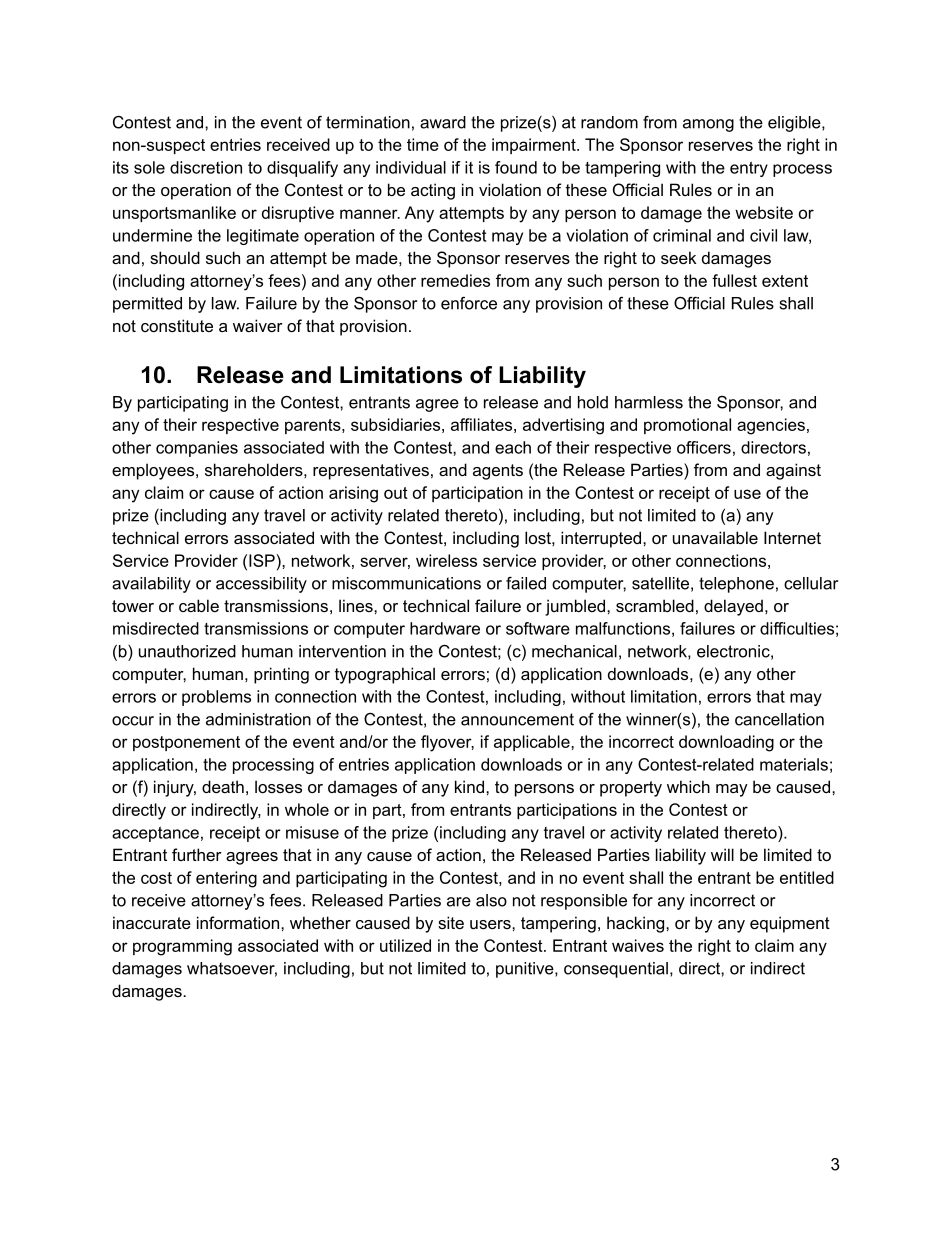  I want to click on postponement, so click(186, 743).
